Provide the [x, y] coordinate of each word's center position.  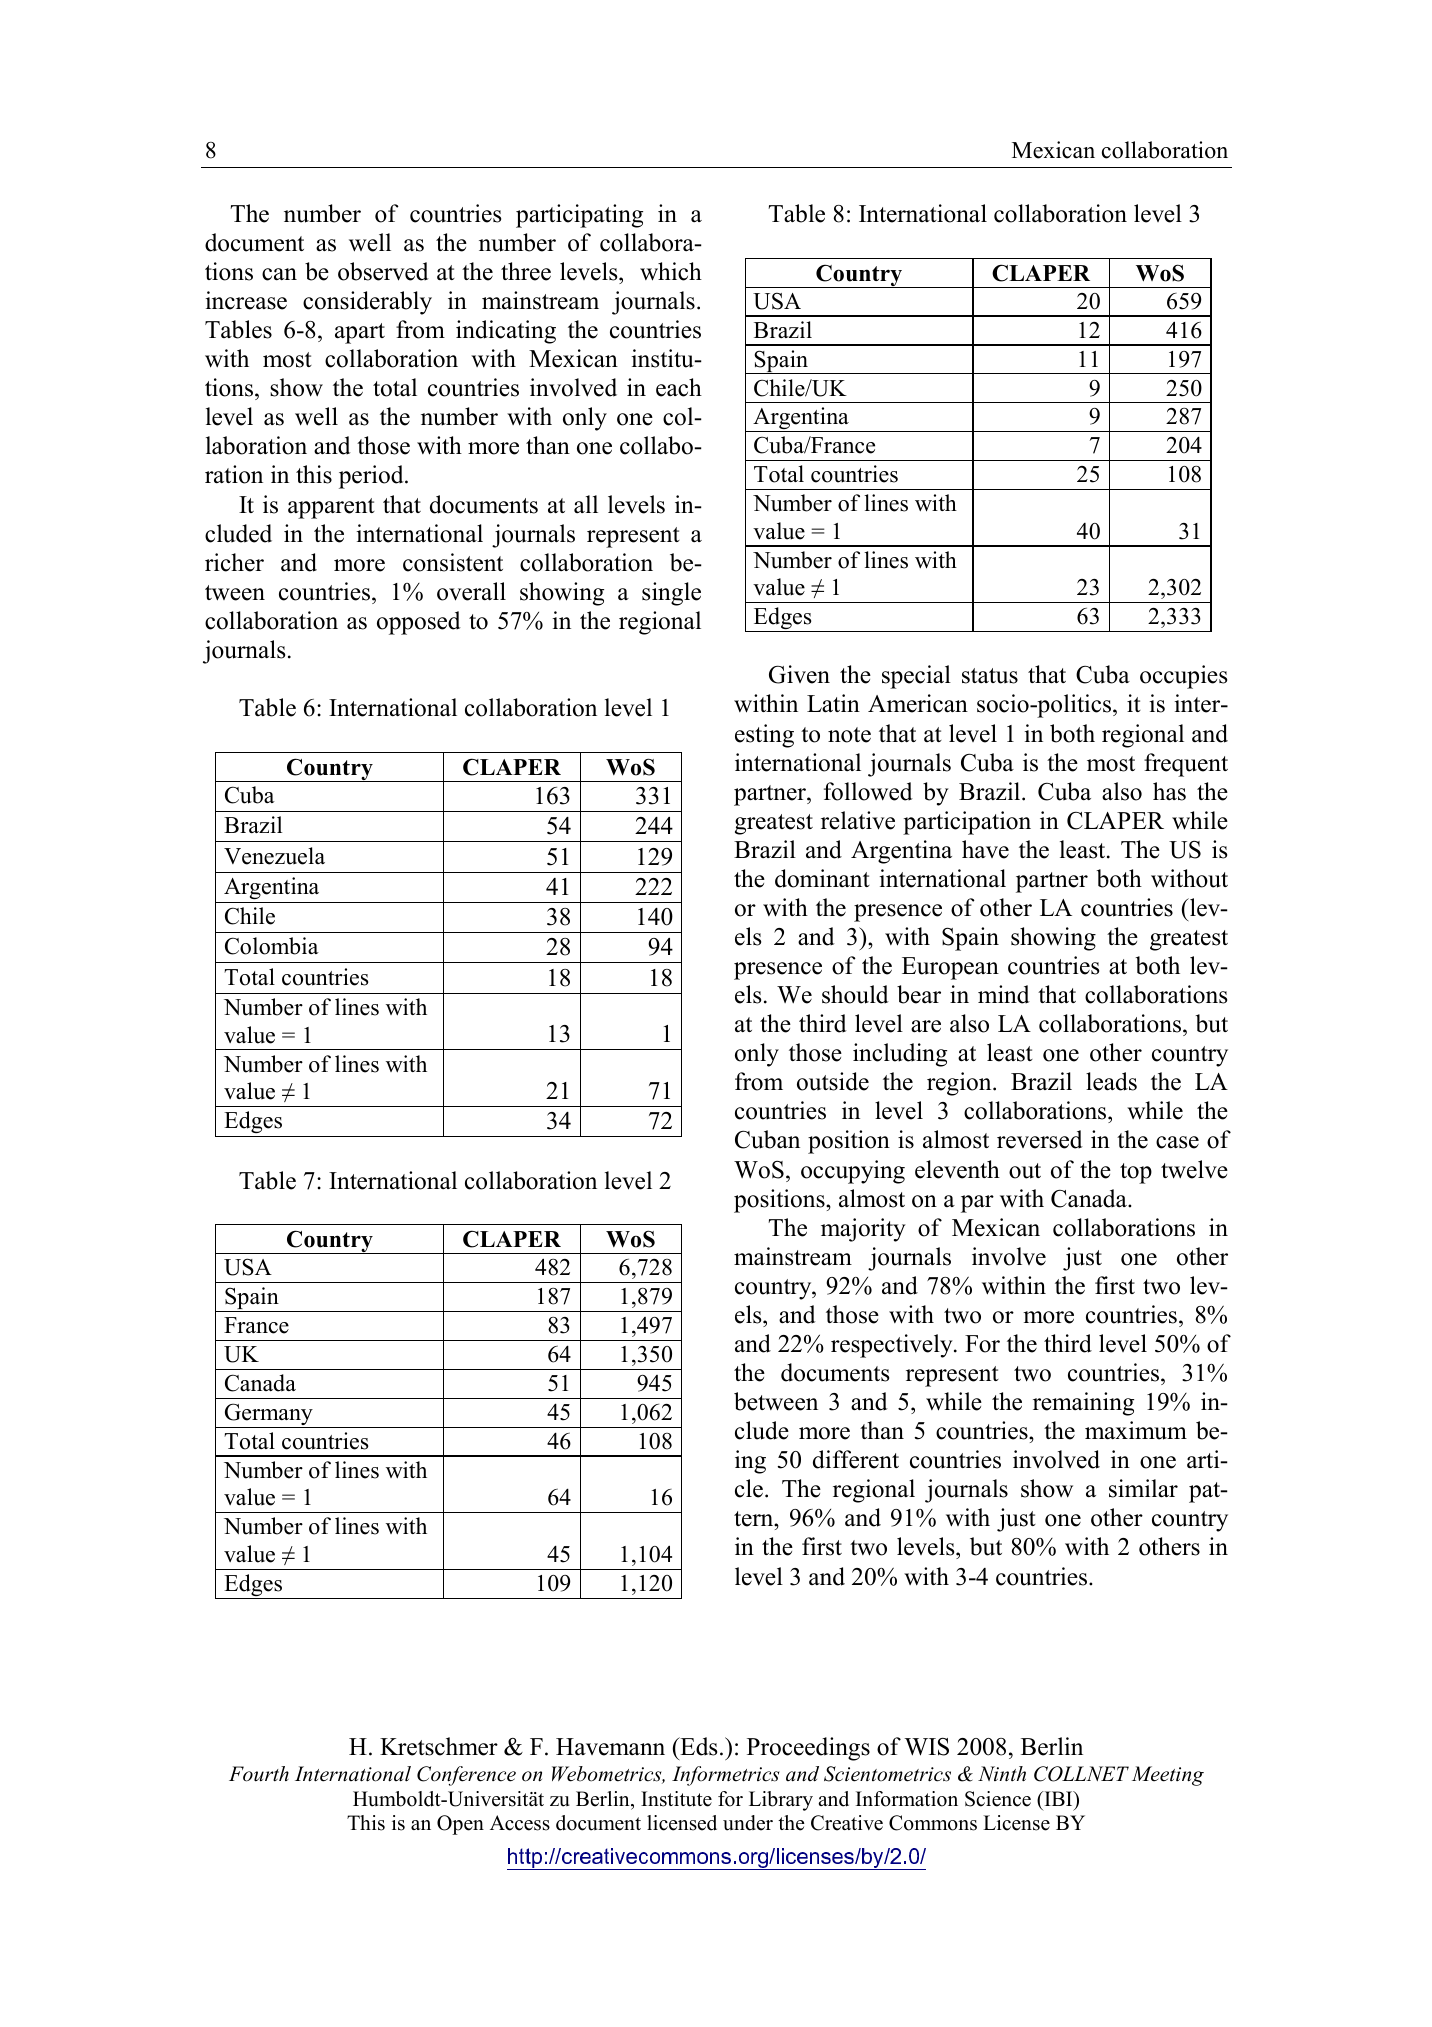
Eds [697, 1746]
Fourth [259, 1774]
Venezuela [274, 856]
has [1169, 791]
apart [360, 333]
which [671, 271]
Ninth [1002, 1774]
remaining [1083, 1404]
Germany [268, 1415]
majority [863, 1230]
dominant [822, 878]
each [679, 387]
